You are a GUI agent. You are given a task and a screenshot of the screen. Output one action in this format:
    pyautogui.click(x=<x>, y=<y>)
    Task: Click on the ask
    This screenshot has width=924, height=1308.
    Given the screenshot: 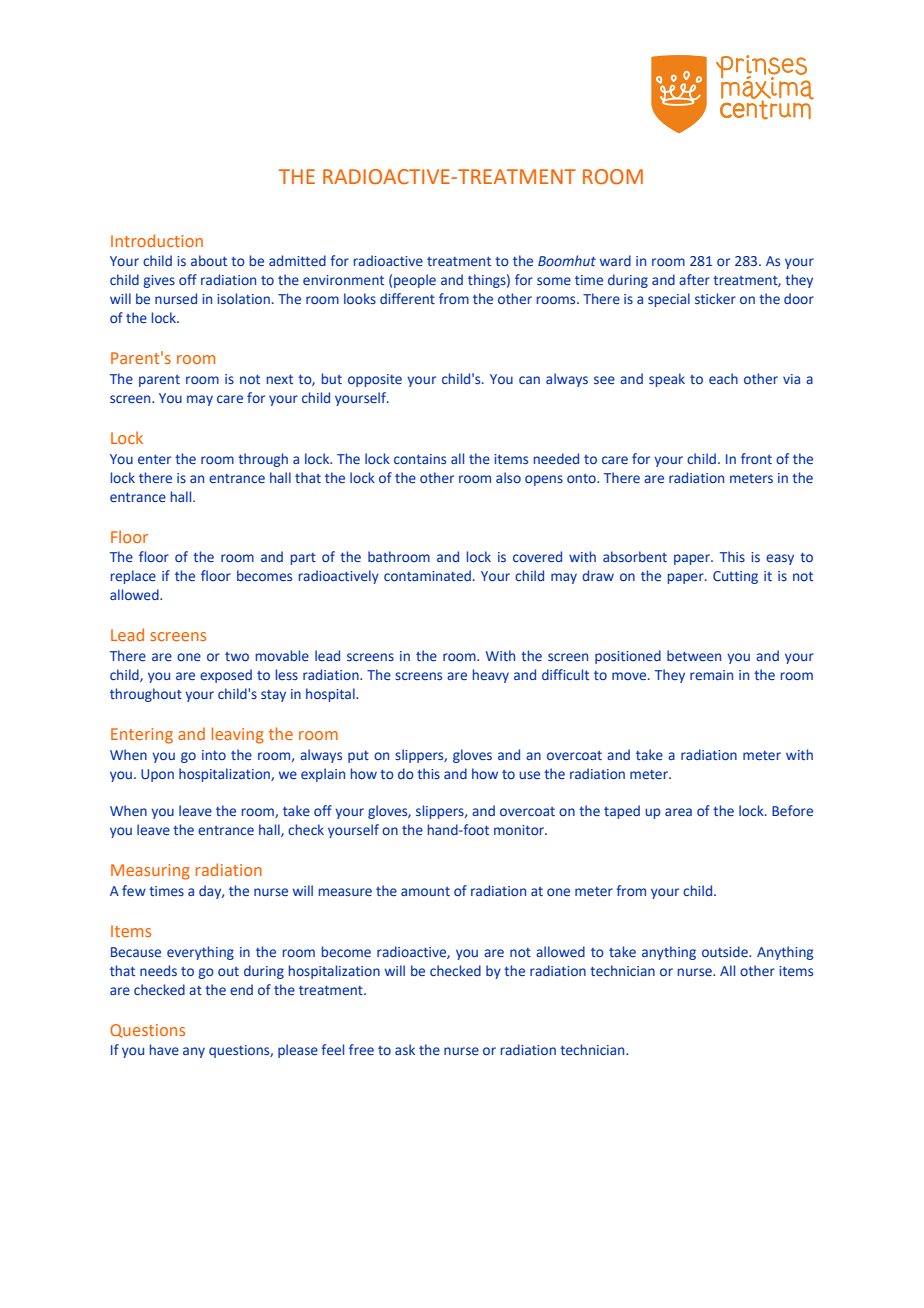 What is the action you would take?
    pyautogui.click(x=405, y=1049)
